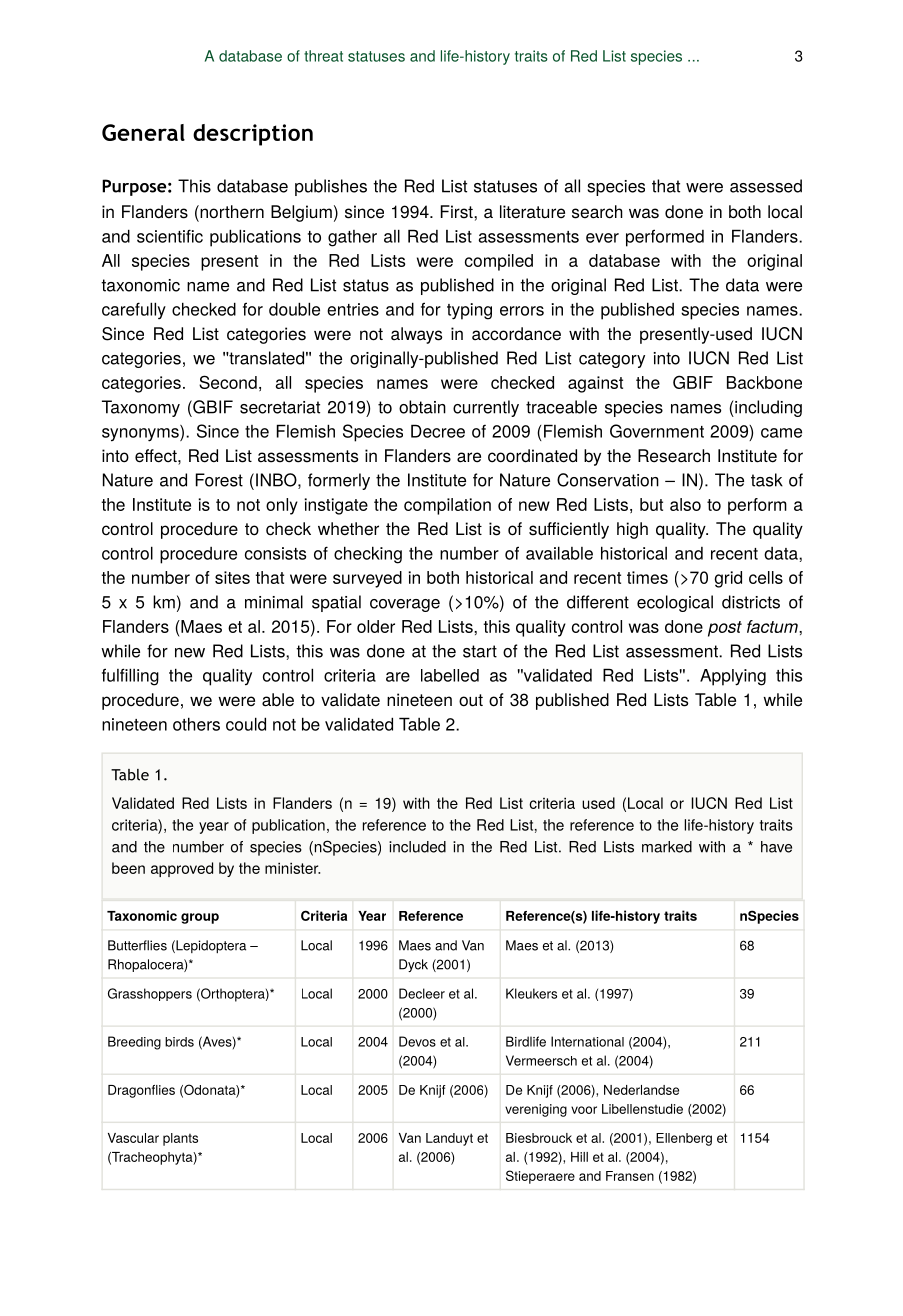 Image resolution: width=903 pixels, height=1316 pixels. I want to click on included, so click(417, 847).
